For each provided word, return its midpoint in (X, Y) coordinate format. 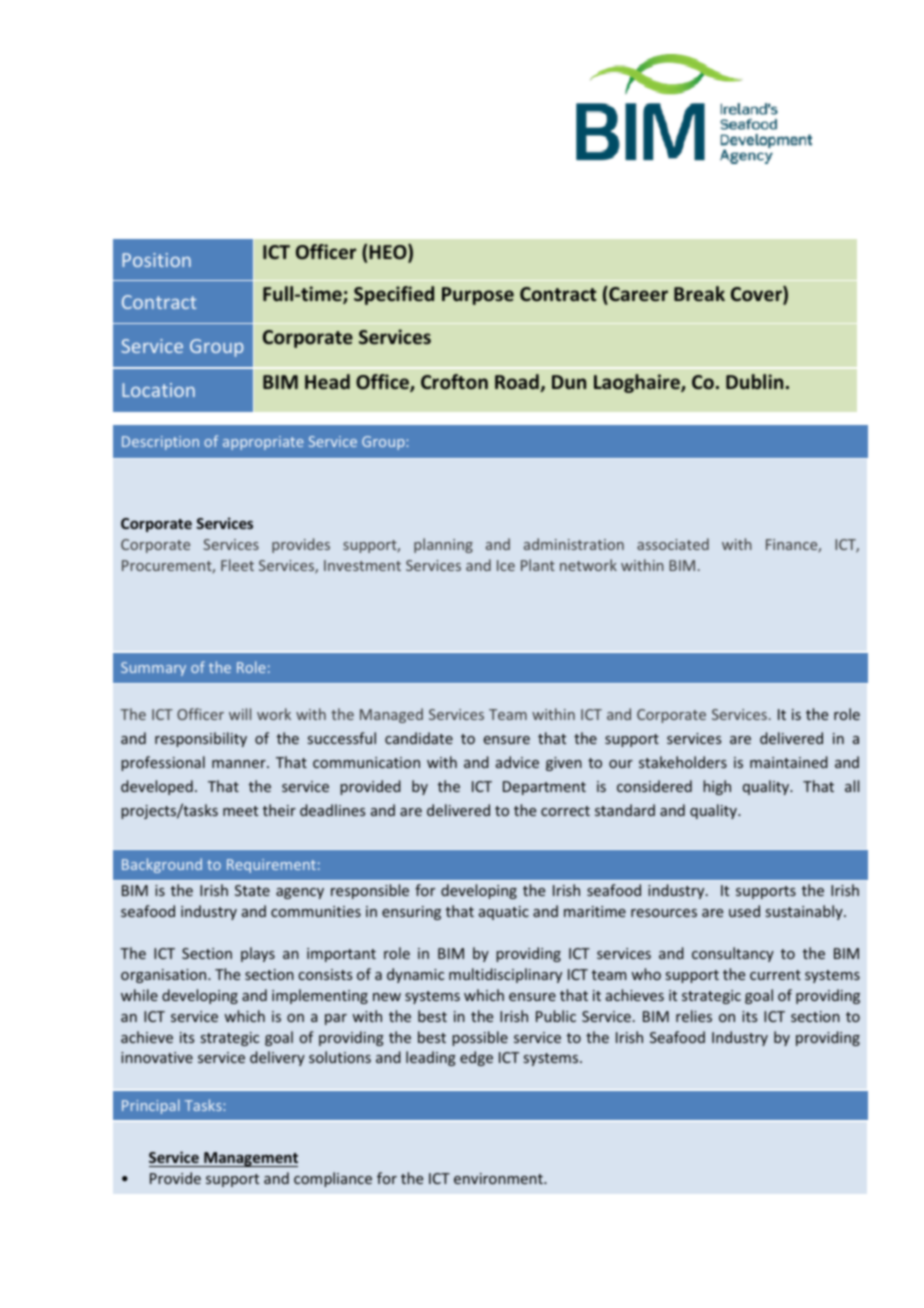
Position (156, 260)
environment (499, 1178)
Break (699, 293)
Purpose (478, 296)
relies (694, 1016)
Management (250, 1159)
